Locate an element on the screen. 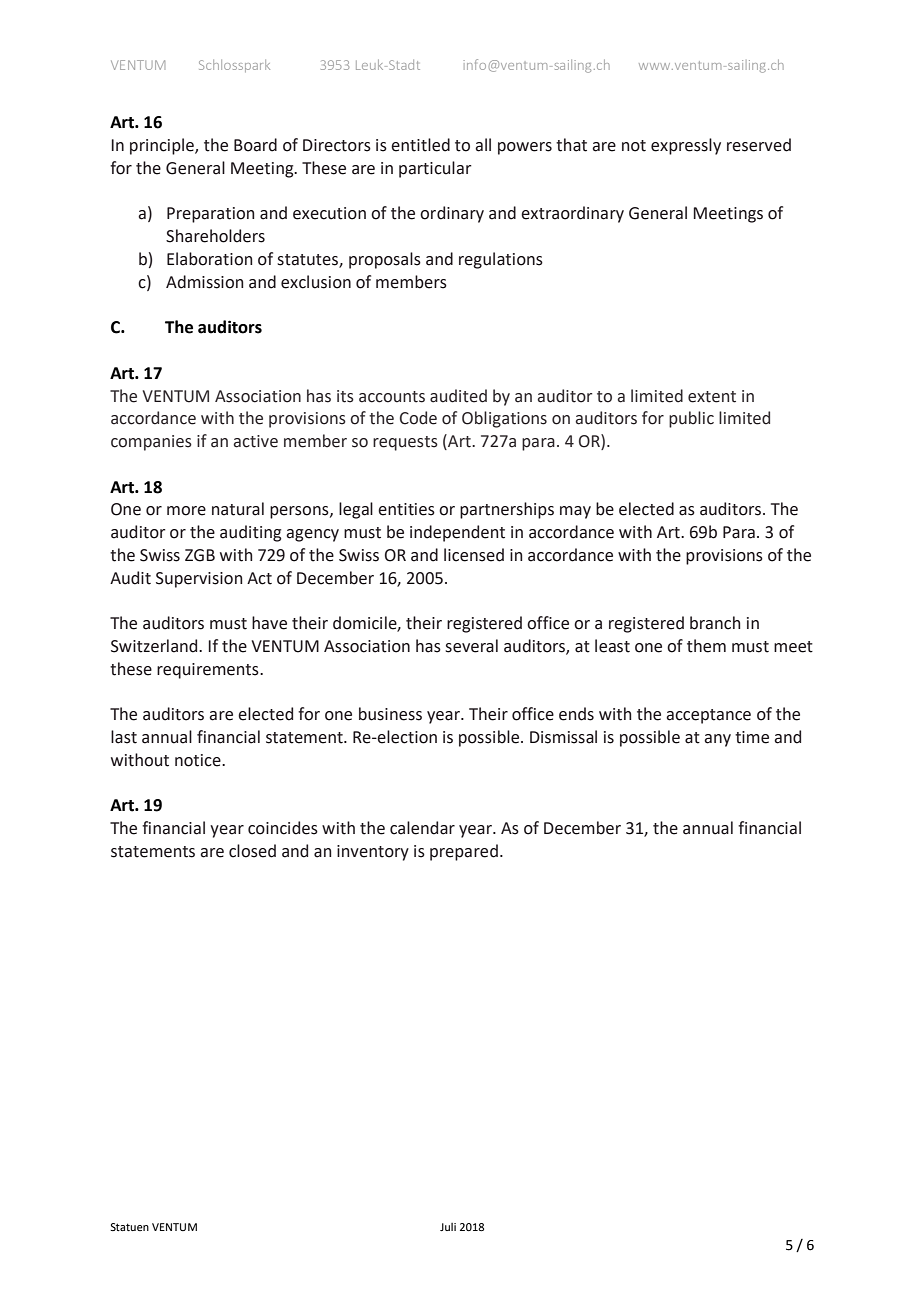  expressly is located at coordinates (686, 146).
